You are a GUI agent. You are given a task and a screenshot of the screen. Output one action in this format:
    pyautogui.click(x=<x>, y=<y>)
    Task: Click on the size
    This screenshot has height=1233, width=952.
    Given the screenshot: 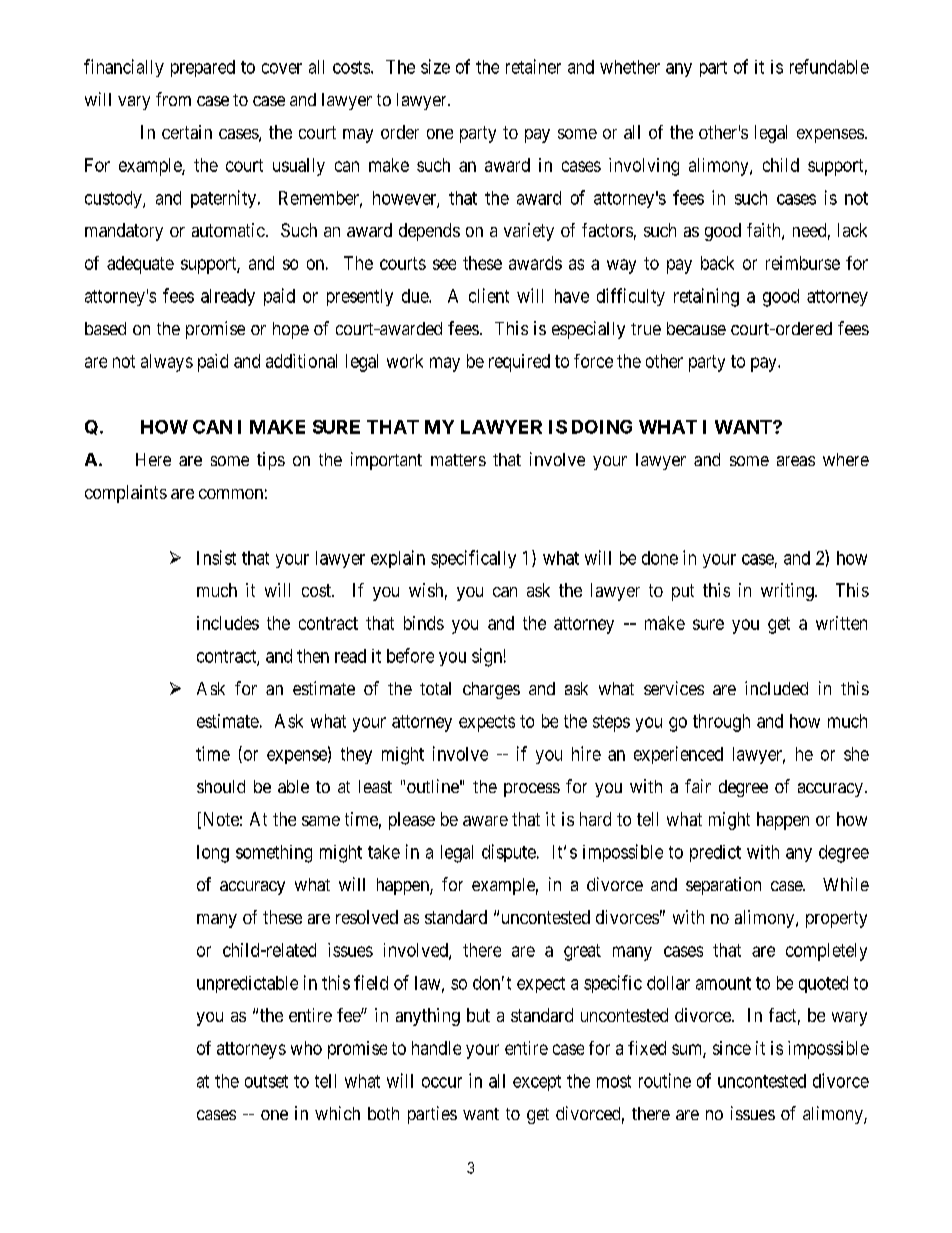 What is the action you would take?
    pyautogui.click(x=435, y=66)
